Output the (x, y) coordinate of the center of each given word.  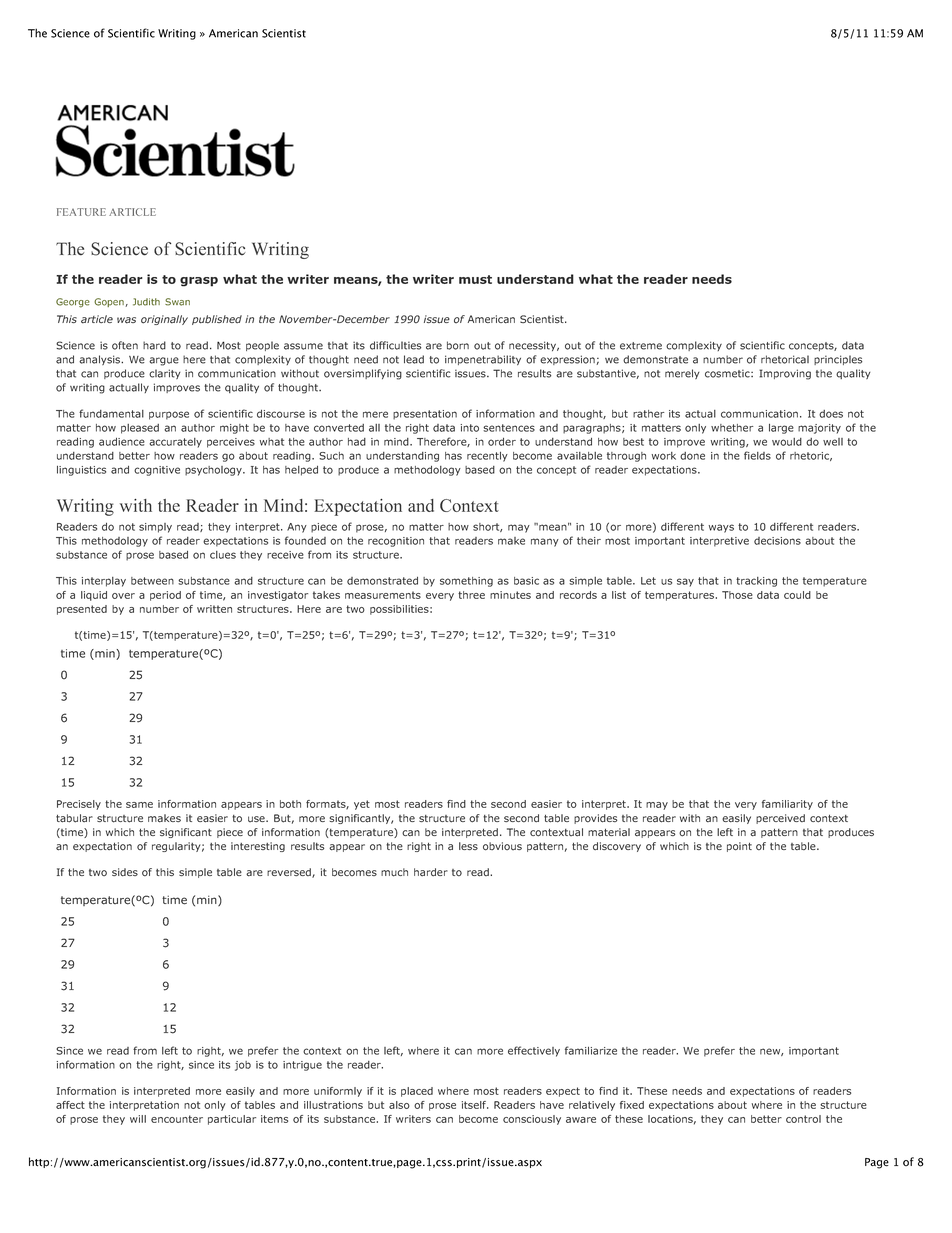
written (214, 609)
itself (475, 1105)
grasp (199, 282)
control (803, 1119)
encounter (177, 1119)
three (471, 595)
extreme (641, 346)
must (475, 279)
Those (737, 595)
